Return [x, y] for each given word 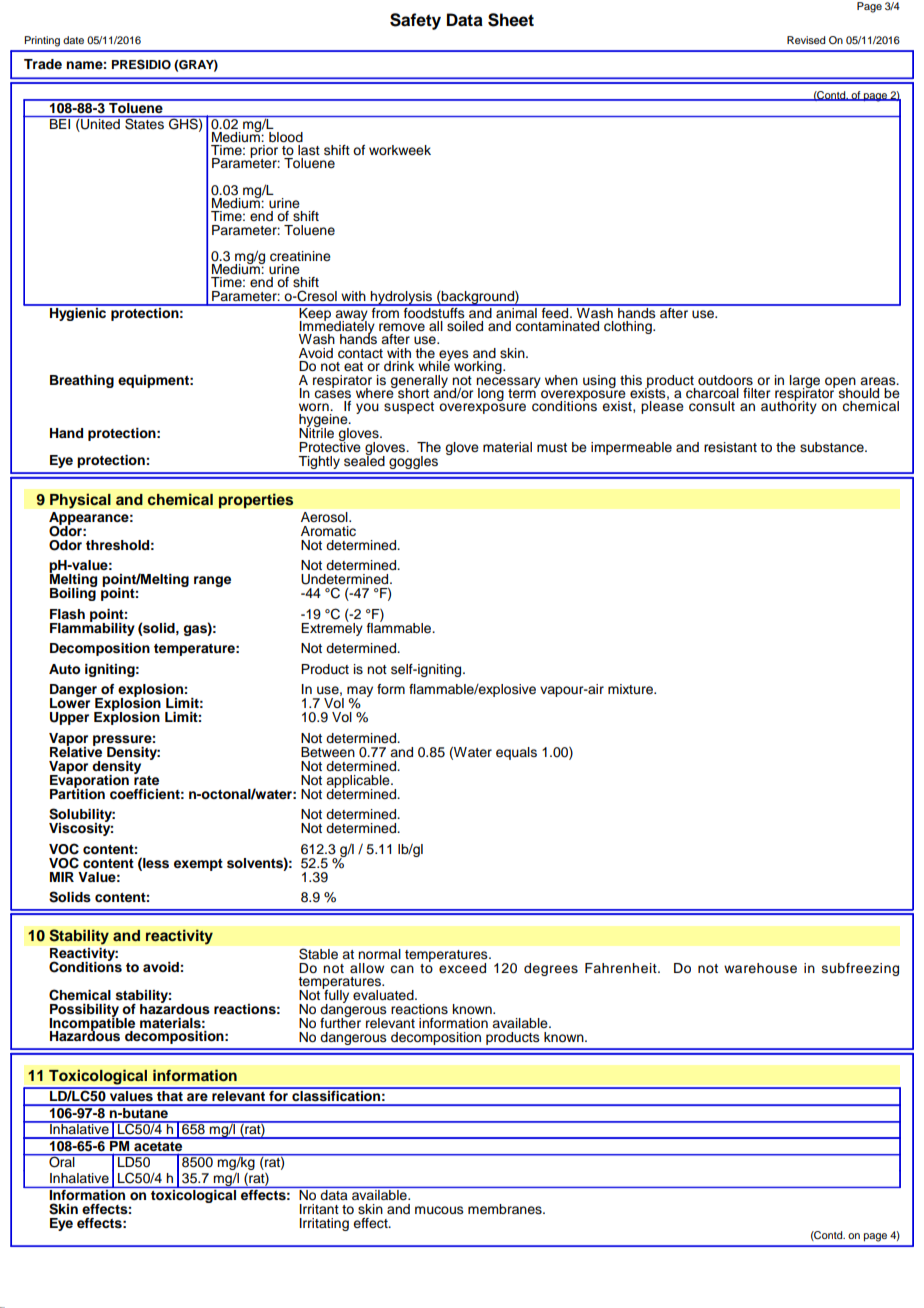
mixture [631, 689]
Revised [806, 40]
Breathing [82, 381]
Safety [415, 21]
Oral [62, 1161]
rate [146, 779]
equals [516, 753]
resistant [730, 447]
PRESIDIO [141, 64]
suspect [409, 408]
